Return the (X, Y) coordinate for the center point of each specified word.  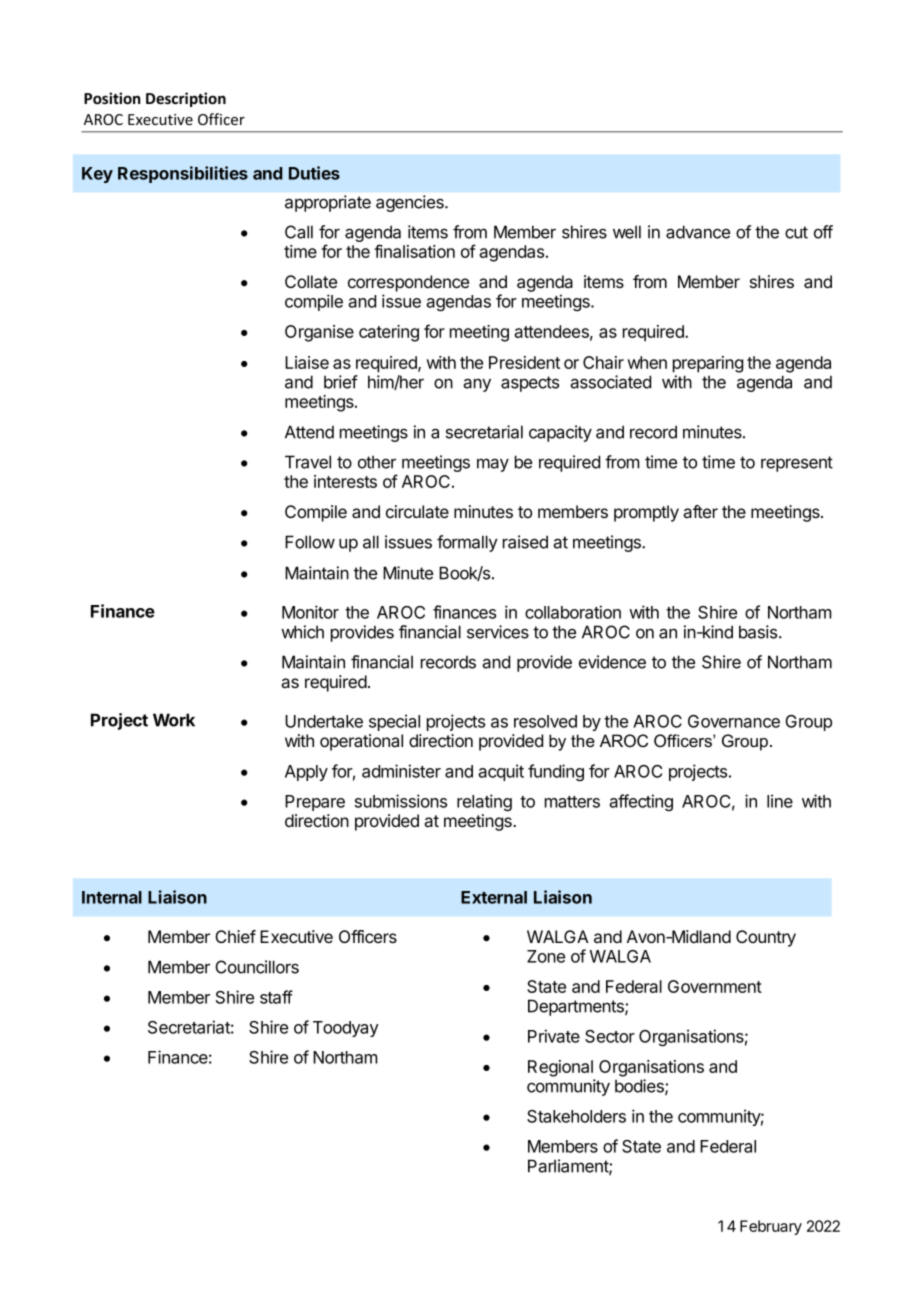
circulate (417, 511)
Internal (112, 897)
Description (186, 99)
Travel (308, 462)
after (700, 511)
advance (698, 232)
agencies (411, 203)
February (771, 1227)
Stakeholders (576, 1116)
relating (484, 802)
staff (276, 997)
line (780, 801)
